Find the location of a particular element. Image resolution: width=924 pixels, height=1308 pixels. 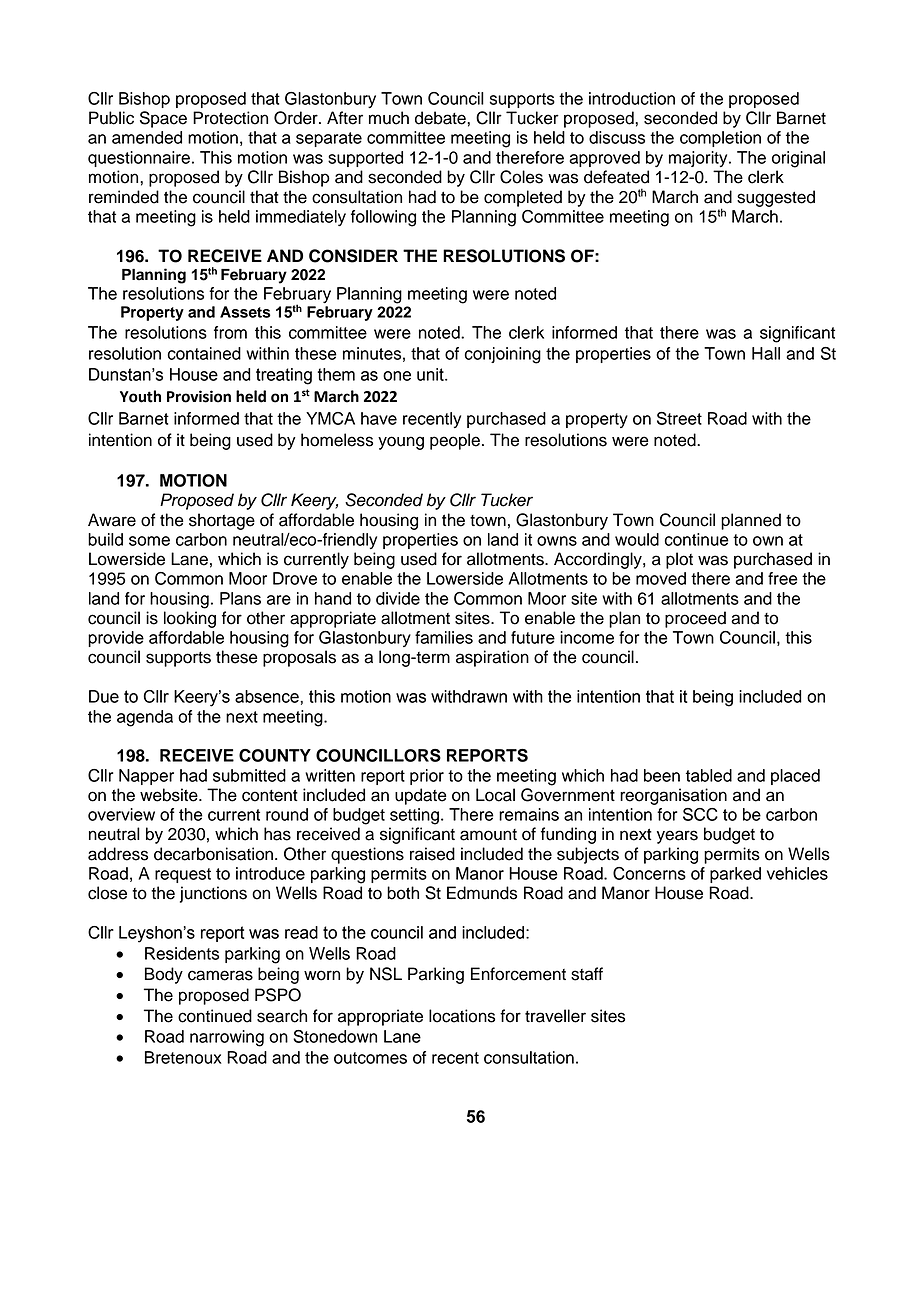

Hall is located at coordinates (766, 353).
